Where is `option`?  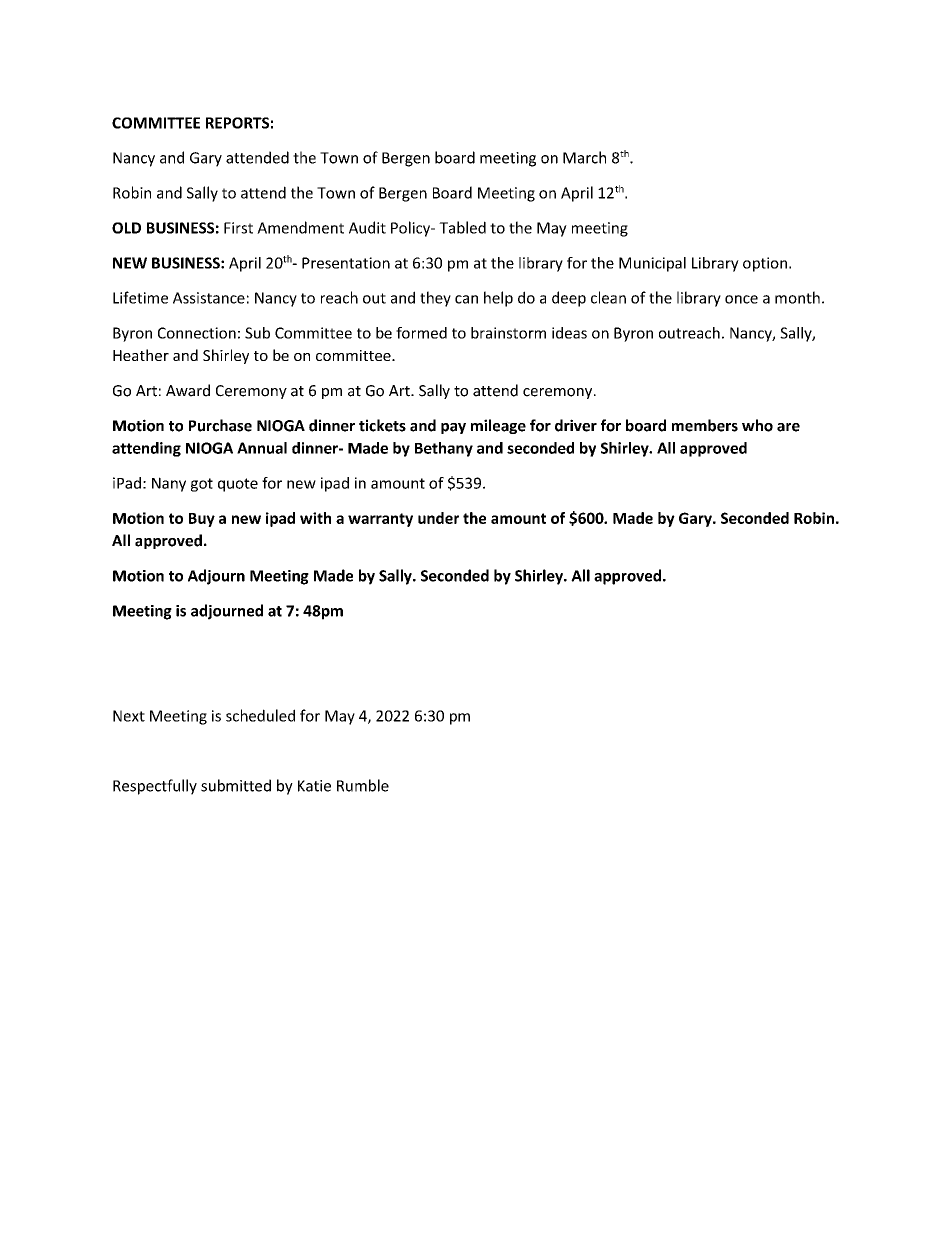 option is located at coordinates (765, 264).
